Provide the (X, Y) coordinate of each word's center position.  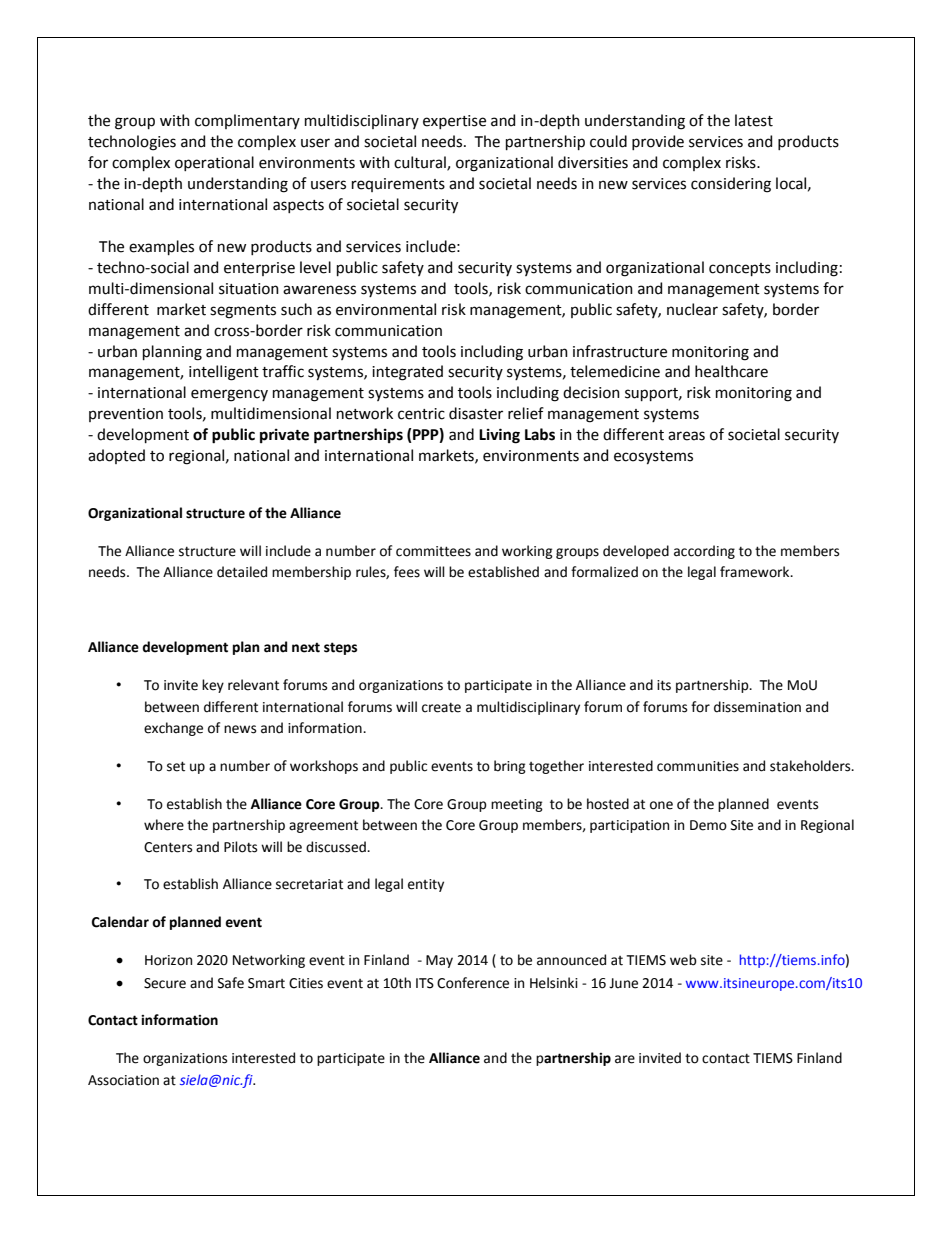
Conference (473, 983)
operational (214, 163)
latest (754, 120)
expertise (454, 122)
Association (123, 1080)
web (683, 960)
